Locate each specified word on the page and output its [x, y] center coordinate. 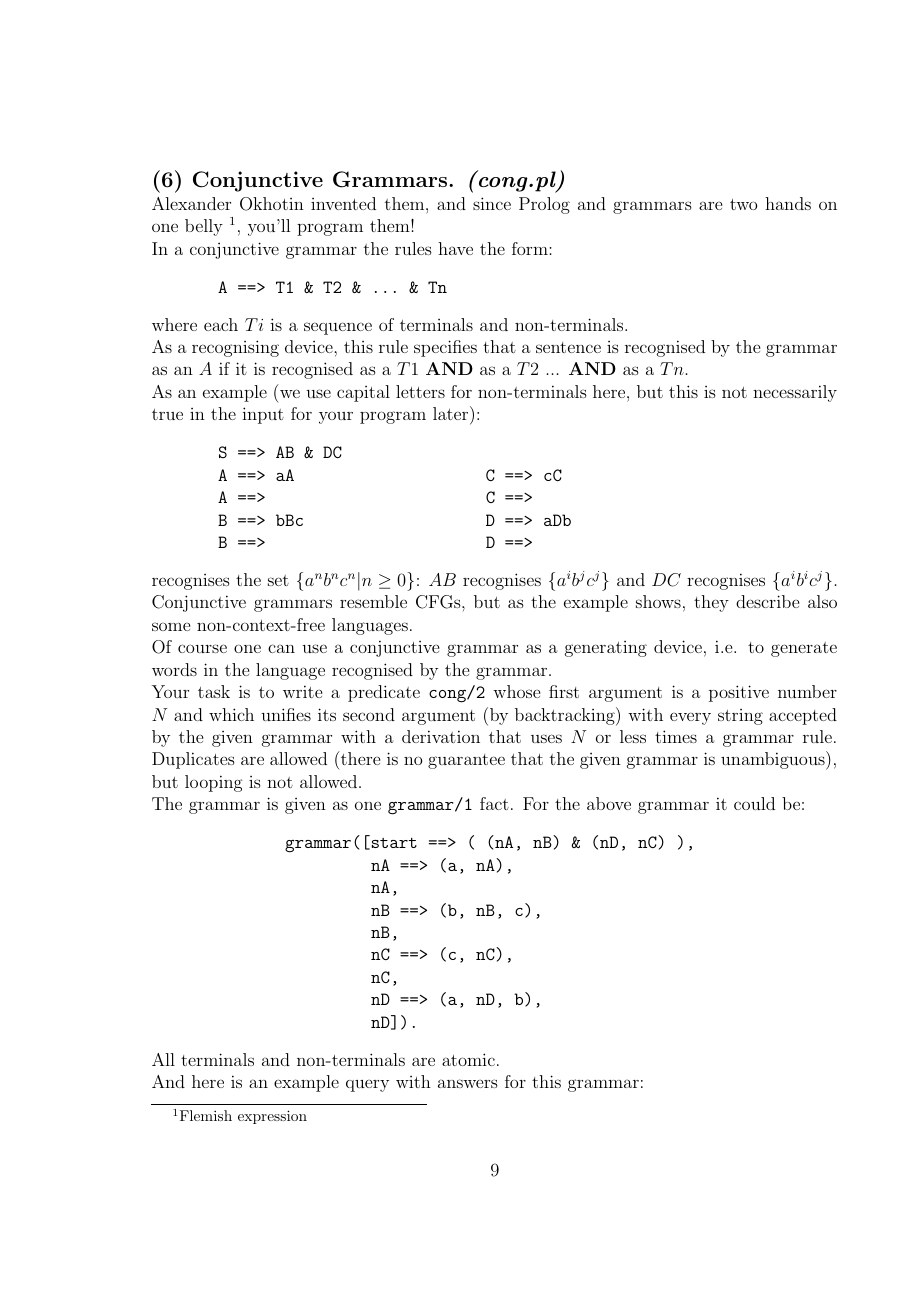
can [281, 648]
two [743, 204]
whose [516, 691]
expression [272, 1117]
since [492, 203]
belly [204, 227]
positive [739, 693]
